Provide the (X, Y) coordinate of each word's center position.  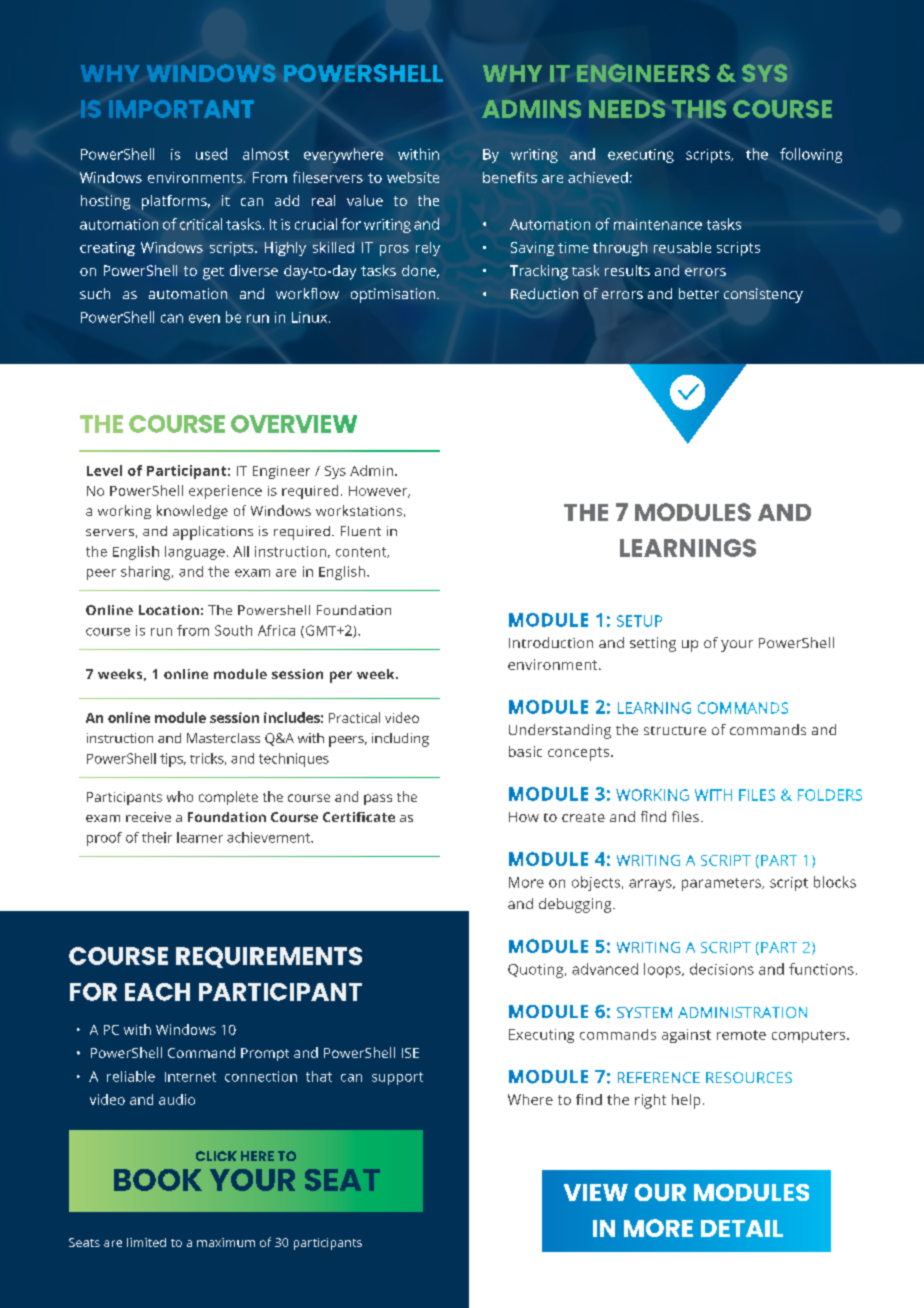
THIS (699, 109)
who (180, 796)
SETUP (639, 621)
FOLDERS (830, 795)
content (362, 552)
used (211, 154)
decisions (722, 969)
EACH (157, 992)
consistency (763, 295)
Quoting (537, 971)
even (204, 318)
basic (525, 751)
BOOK (158, 1180)
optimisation (393, 295)
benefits (510, 177)
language (195, 553)
